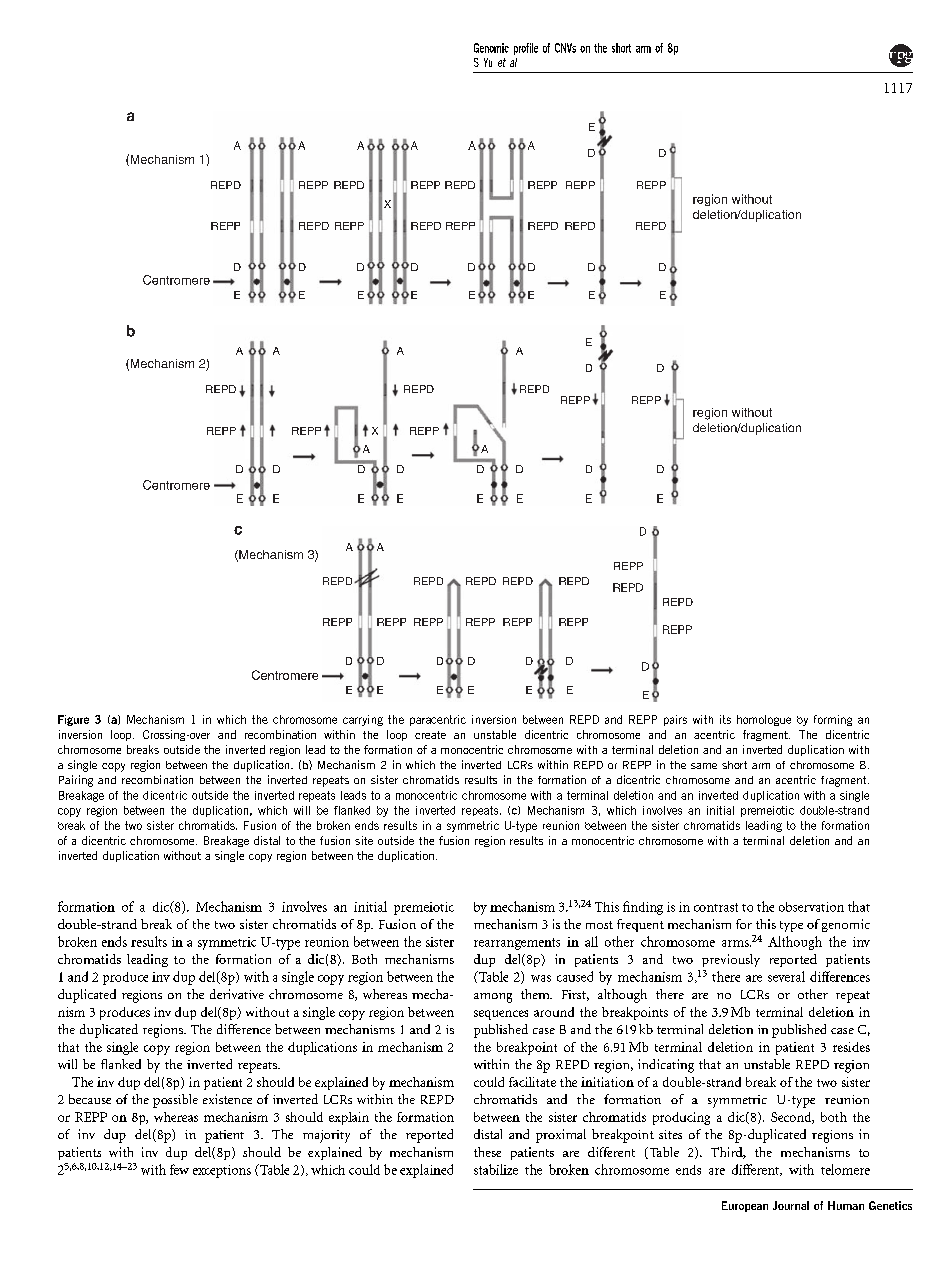 The width and height of the document is (952, 1270). What do you see at coordinates (526, 49) in the document?
I see `profile` at bounding box center [526, 49].
